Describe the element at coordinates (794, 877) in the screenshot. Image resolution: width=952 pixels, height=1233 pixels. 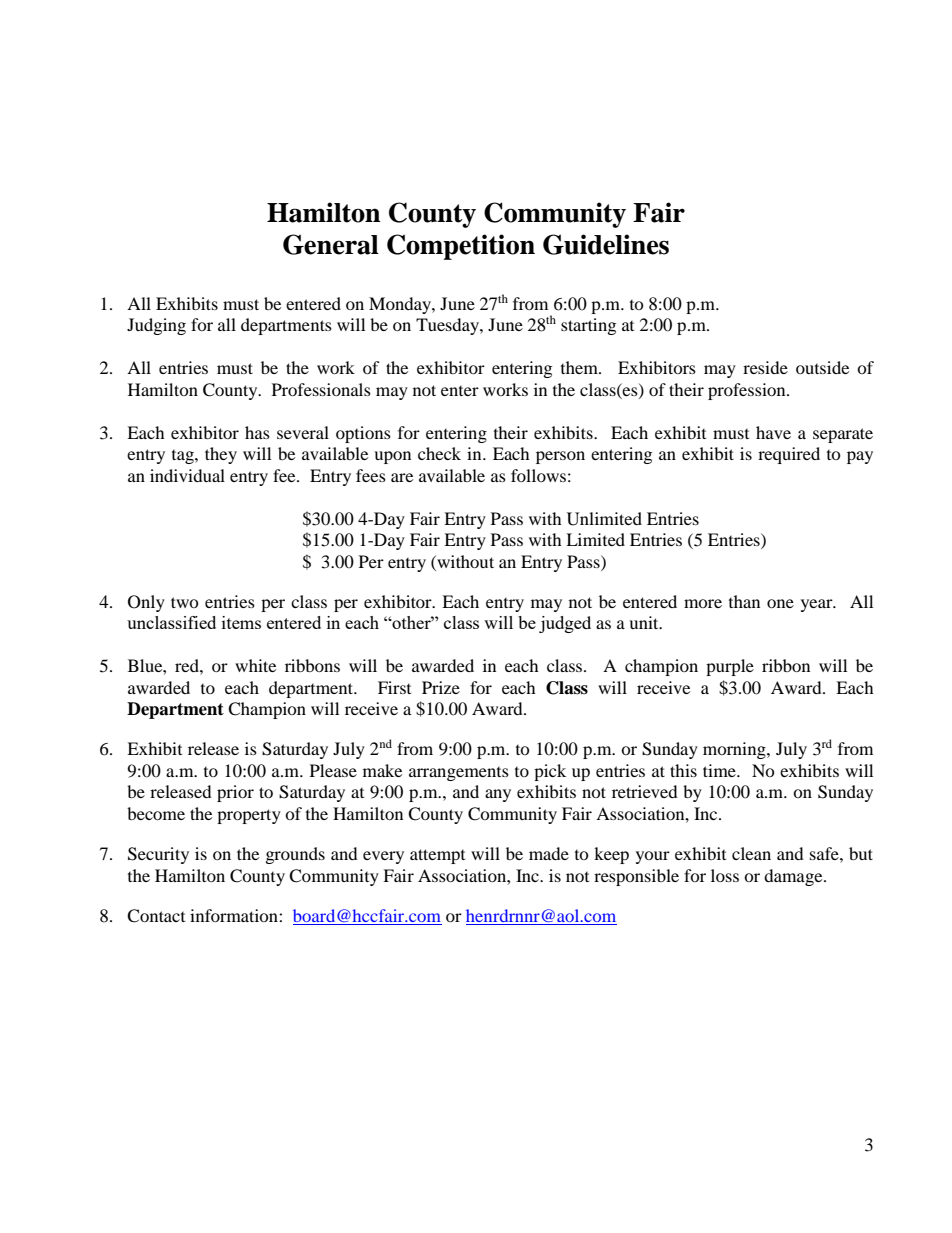
I see `damage` at that location.
